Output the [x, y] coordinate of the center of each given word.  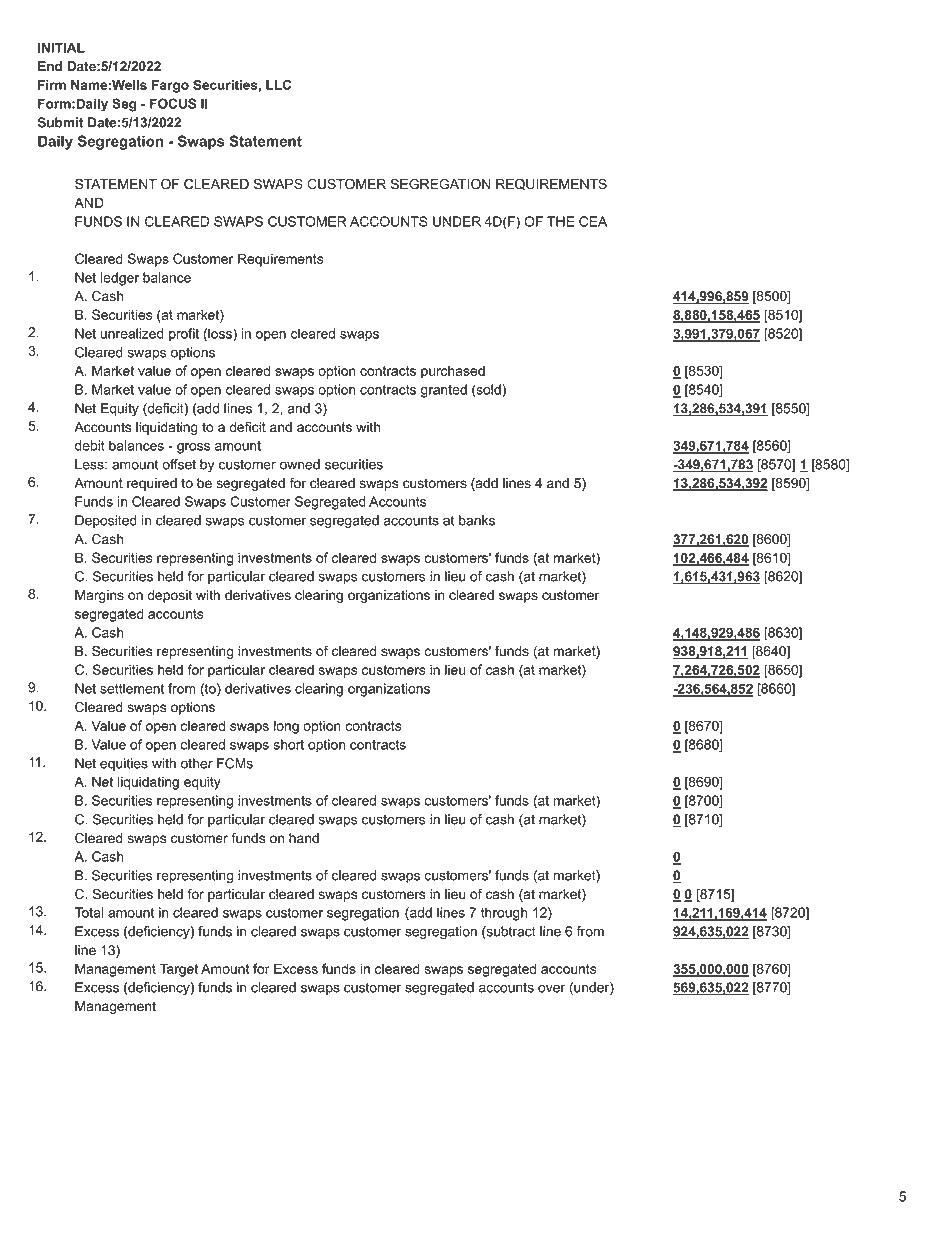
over [551, 988]
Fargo [170, 86]
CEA [593, 221]
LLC [278, 85]
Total [89, 912]
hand [304, 838]
